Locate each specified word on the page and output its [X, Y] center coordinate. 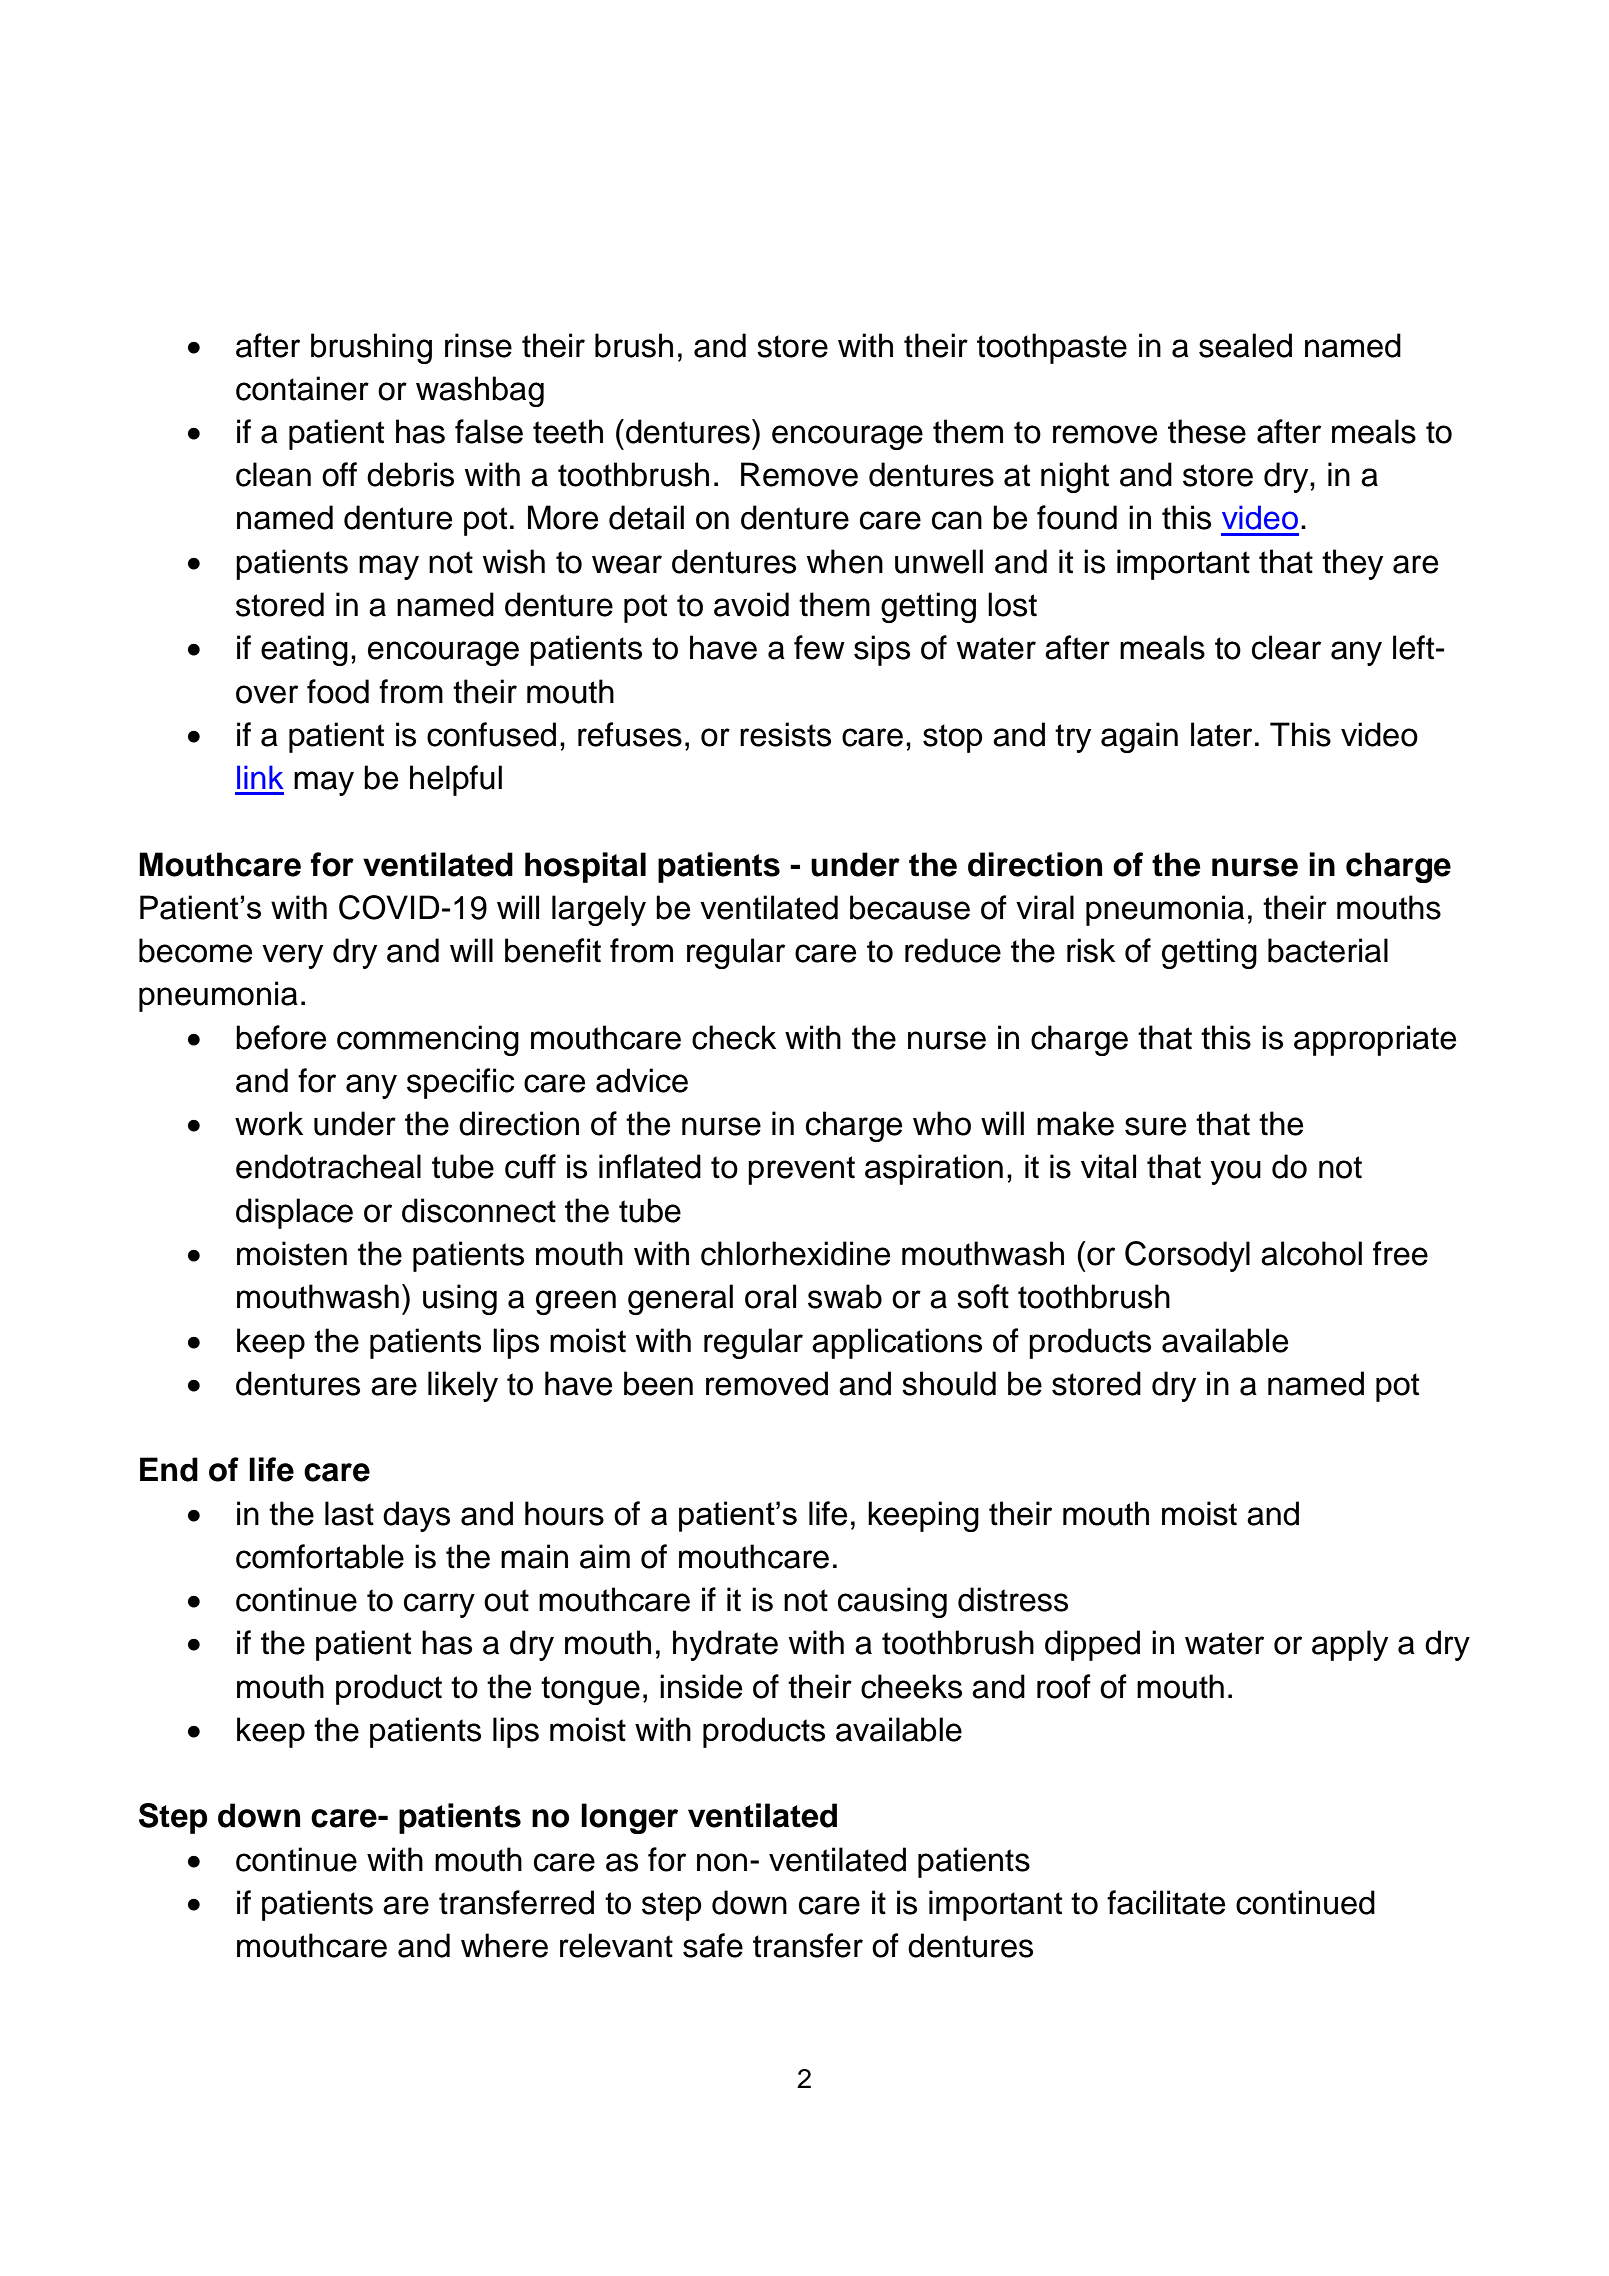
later [1221, 734]
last [349, 1513]
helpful [456, 780]
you [1235, 1172]
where [504, 1945]
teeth [568, 431]
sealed [1245, 345]
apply [1350, 1645]
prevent [801, 1170]
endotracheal [328, 1166]
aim [605, 1556]
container [302, 388]
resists [785, 734]
